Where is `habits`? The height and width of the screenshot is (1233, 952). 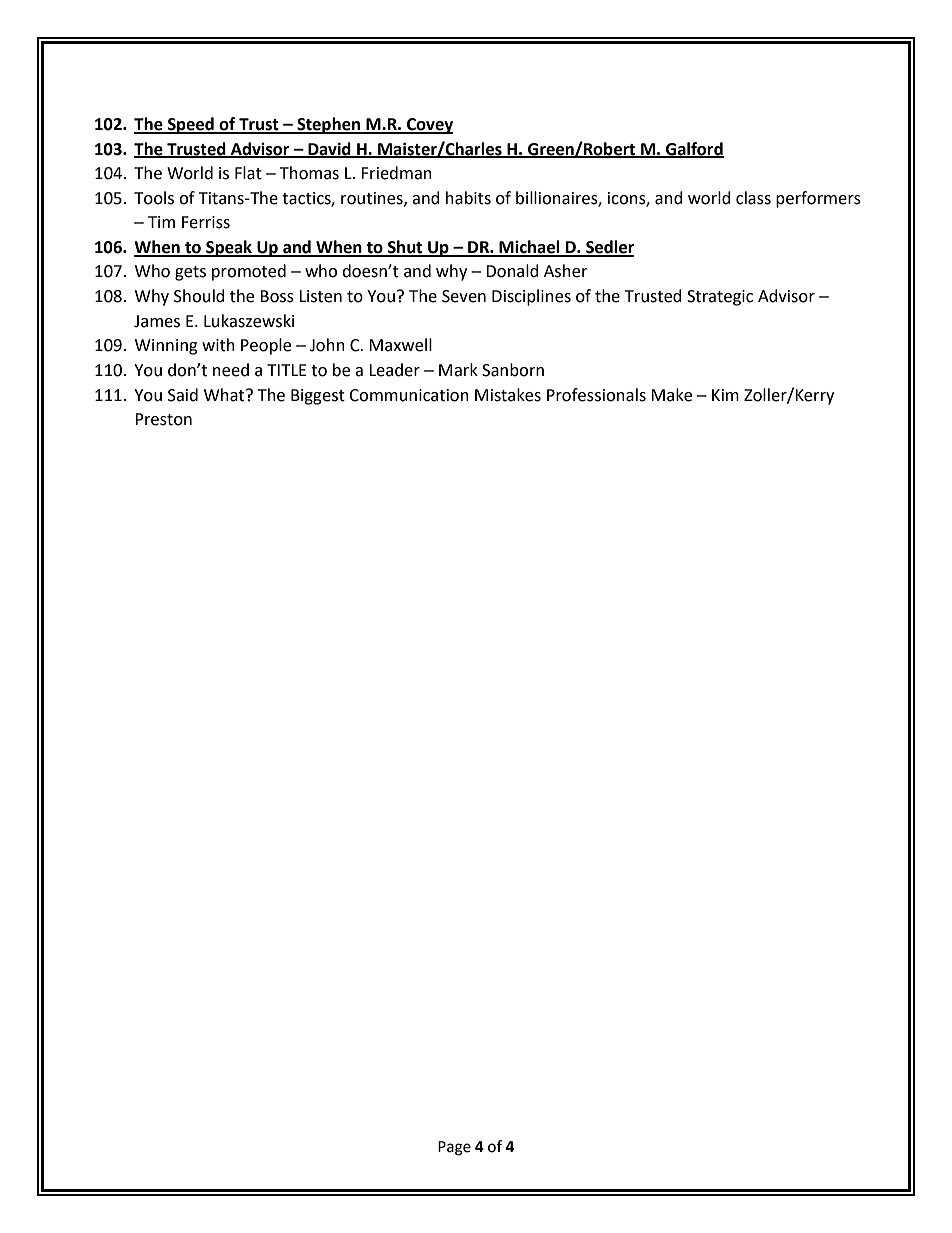 habits is located at coordinates (468, 198).
